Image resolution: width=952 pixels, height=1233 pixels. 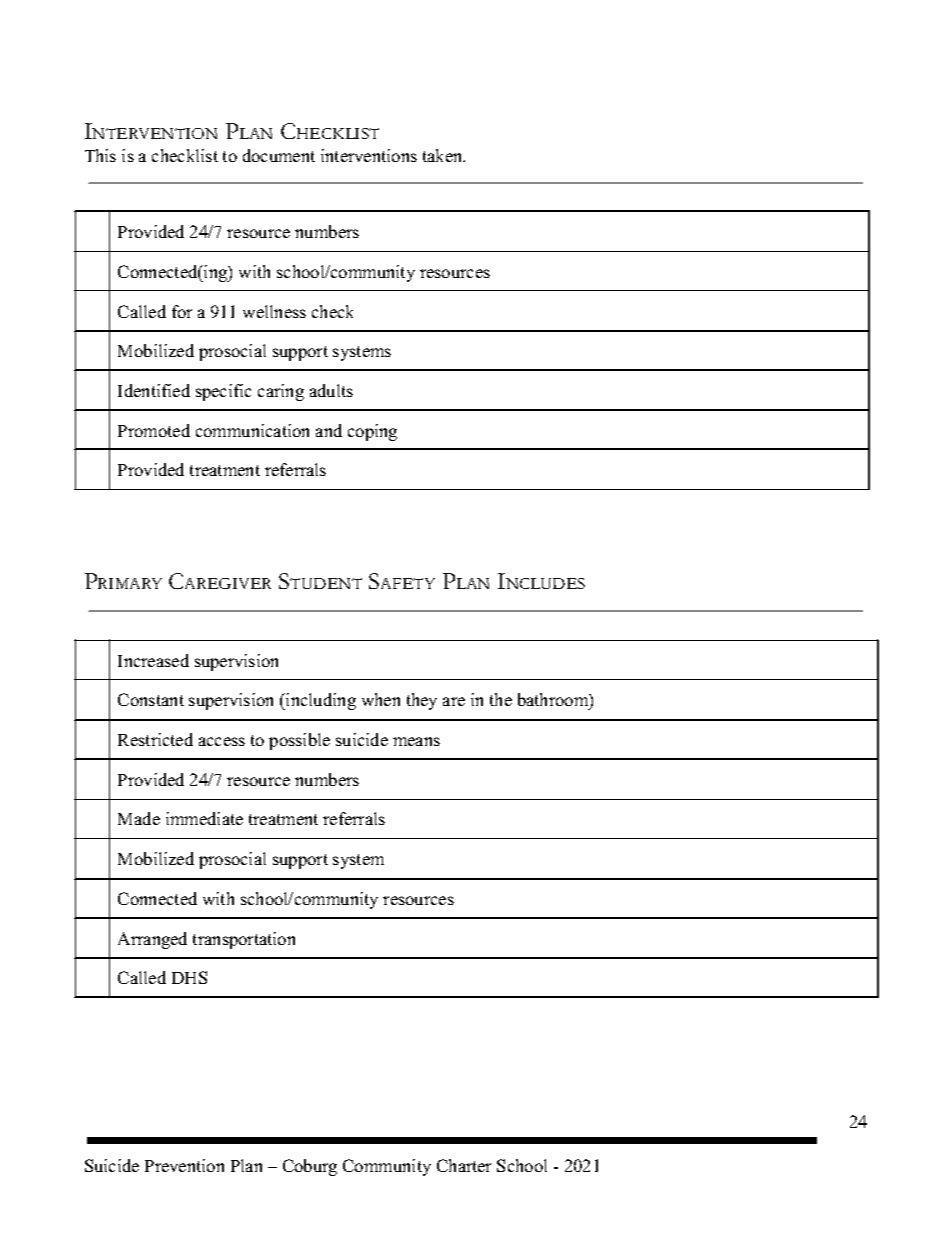 What do you see at coordinates (184, 1165) in the image?
I see `Prevention` at bounding box center [184, 1165].
